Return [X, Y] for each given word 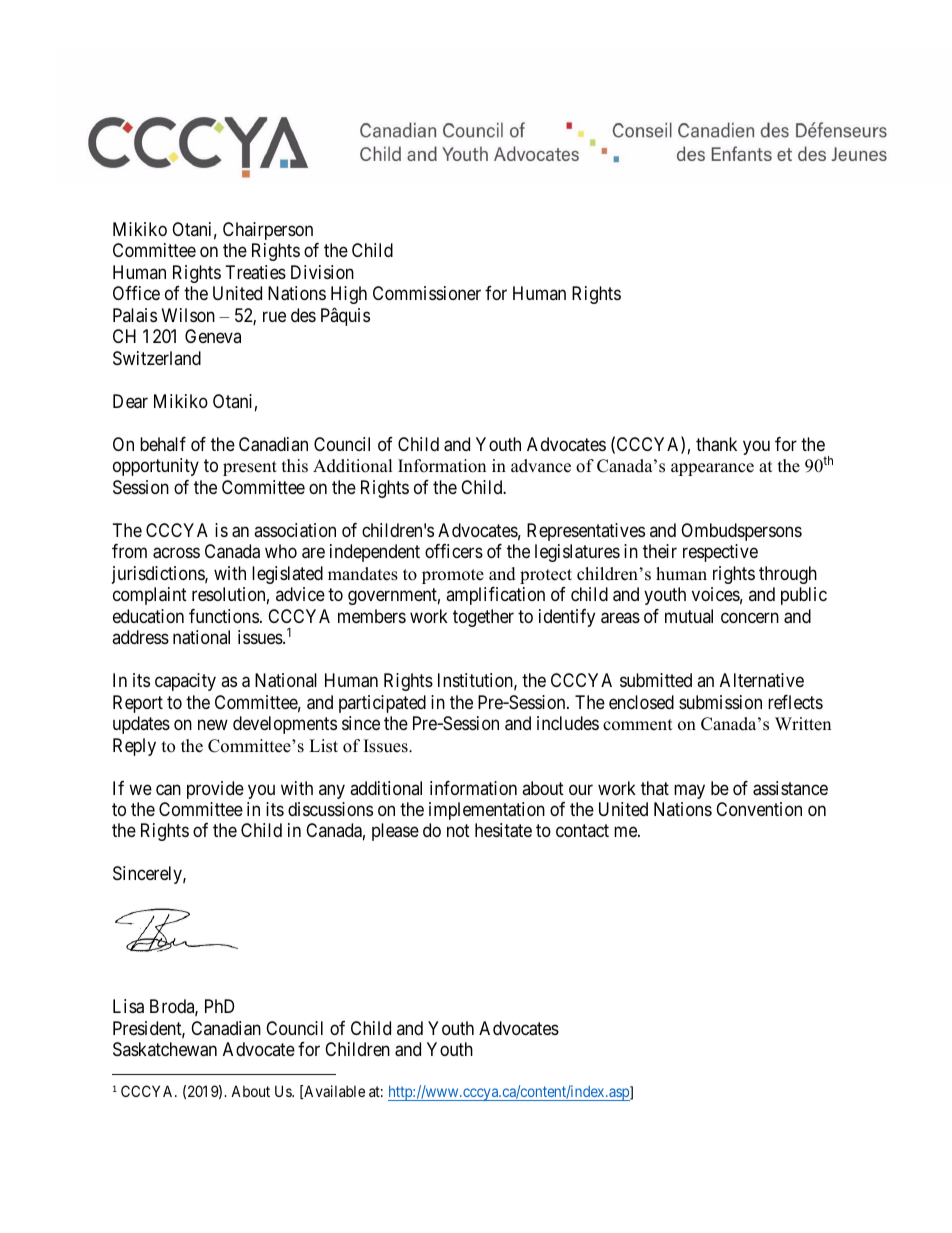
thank [716, 444]
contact [582, 831]
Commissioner [427, 293]
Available [333, 1092]
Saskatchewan [165, 1049]
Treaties [256, 272]
